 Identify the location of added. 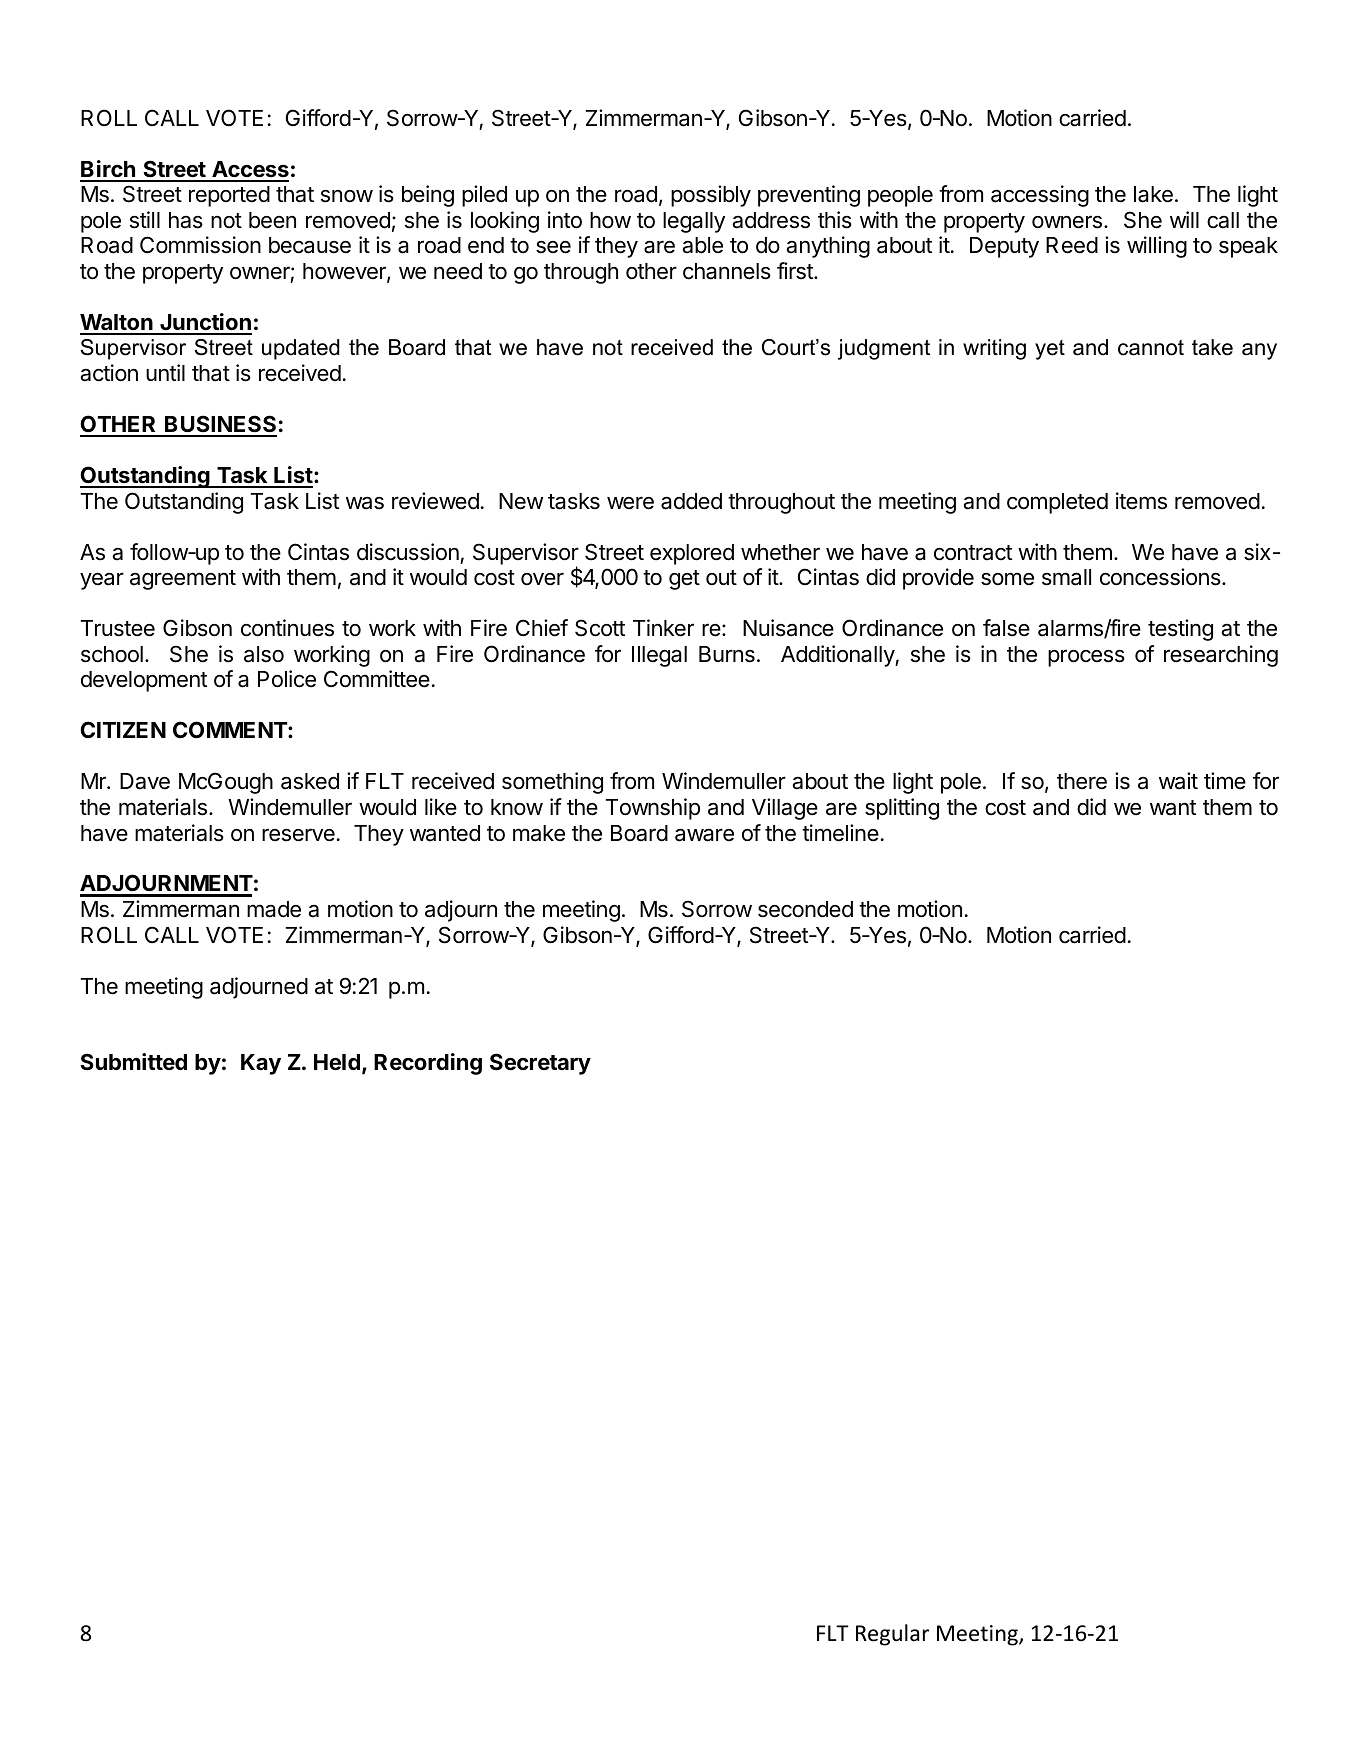
(691, 501).
